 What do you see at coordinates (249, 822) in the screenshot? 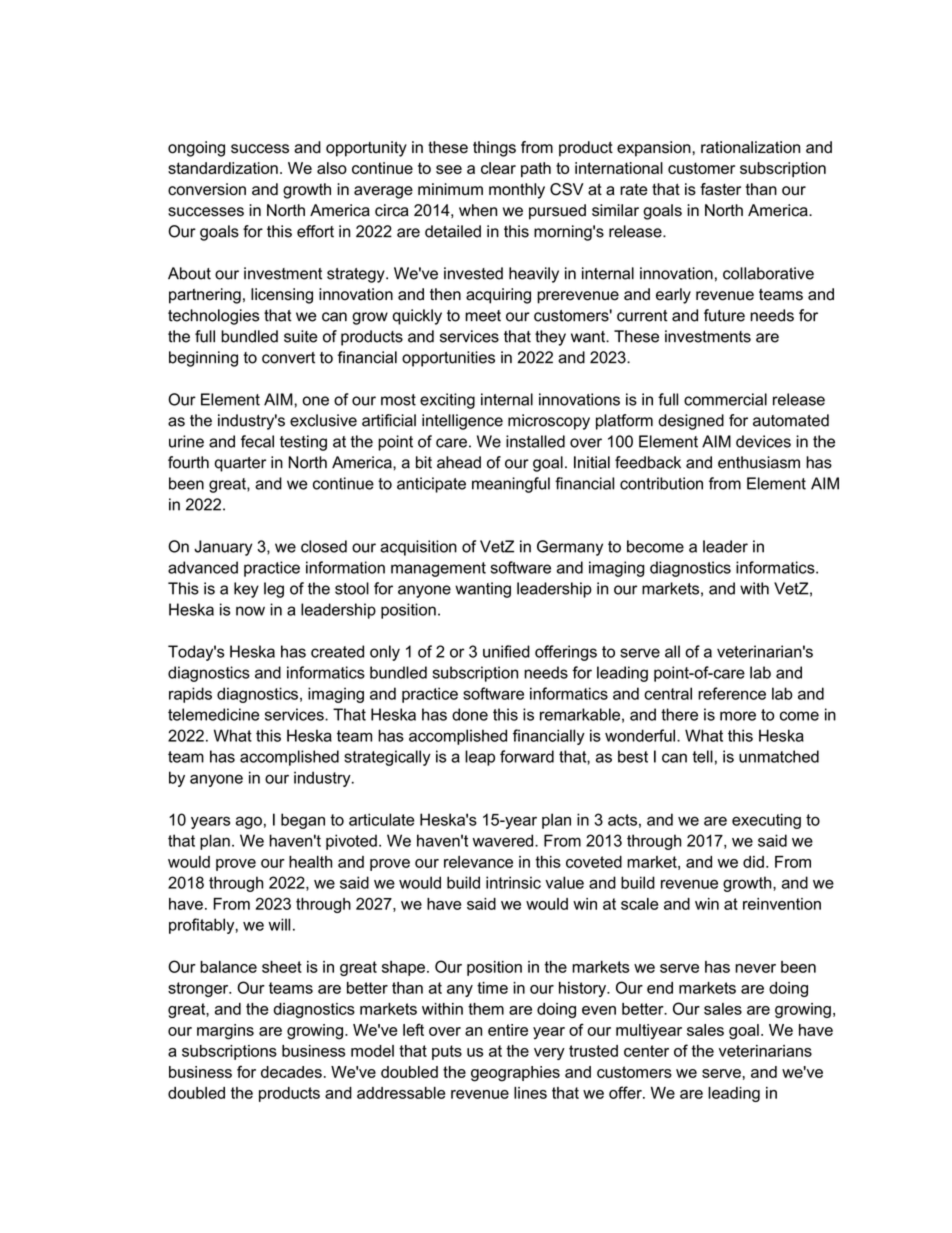
I see `ago` at bounding box center [249, 822].
